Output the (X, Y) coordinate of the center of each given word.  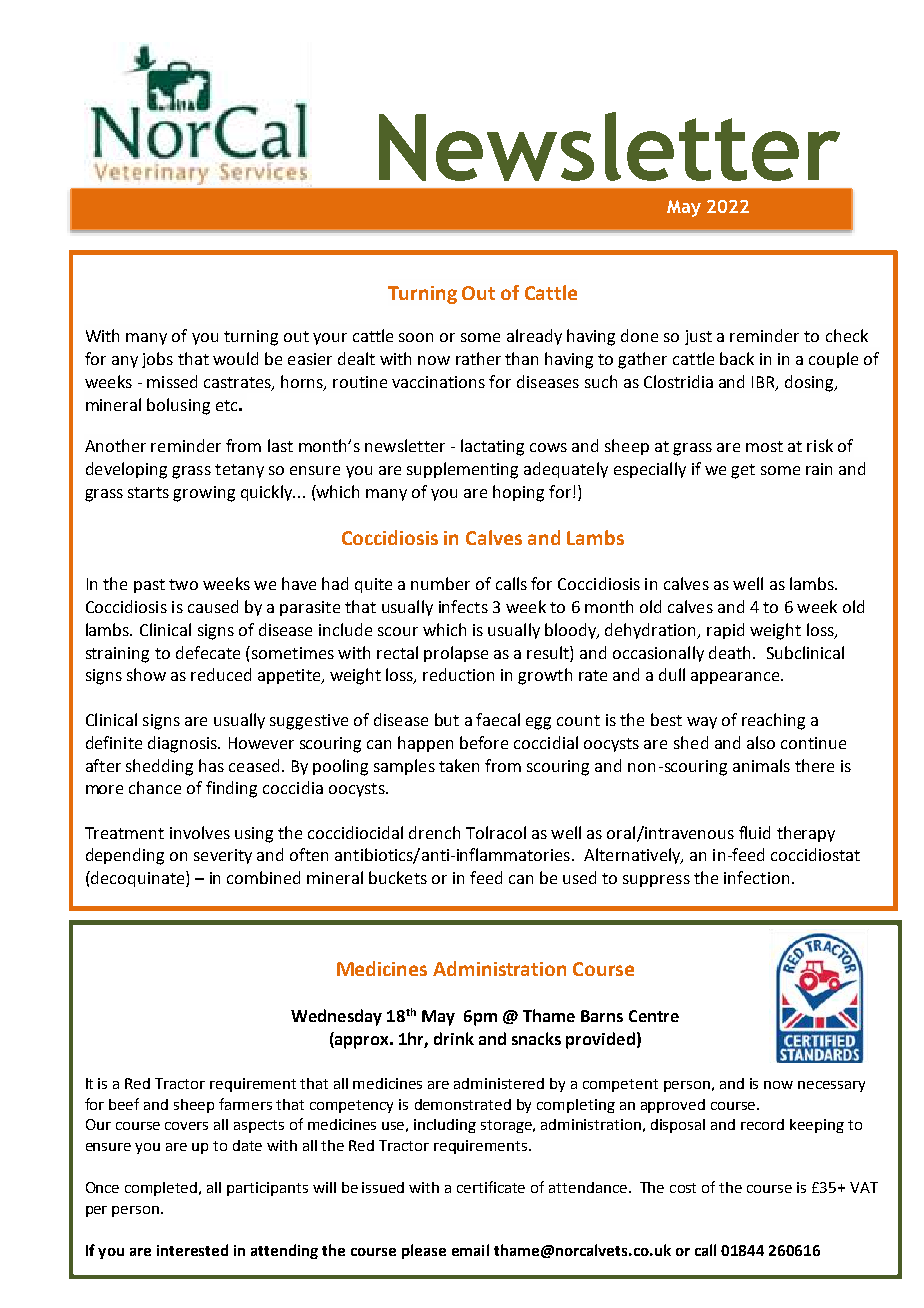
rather (478, 358)
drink (454, 1038)
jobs (157, 360)
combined (263, 877)
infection (756, 877)
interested (192, 1250)
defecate (208, 652)
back (737, 358)
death (731, 652)
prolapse (456, 654)
